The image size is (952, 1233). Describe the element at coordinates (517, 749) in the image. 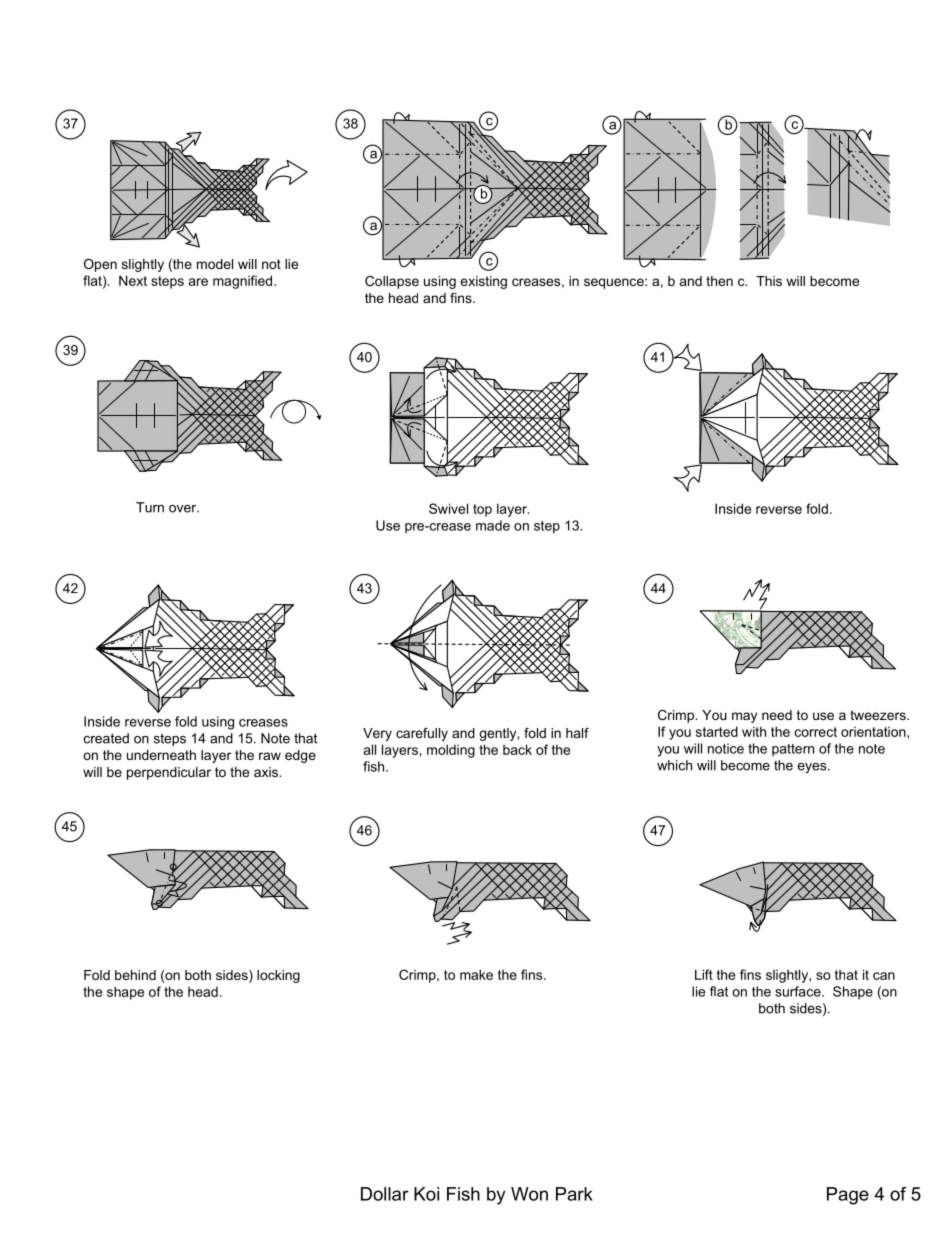

I see `back` at that location.
